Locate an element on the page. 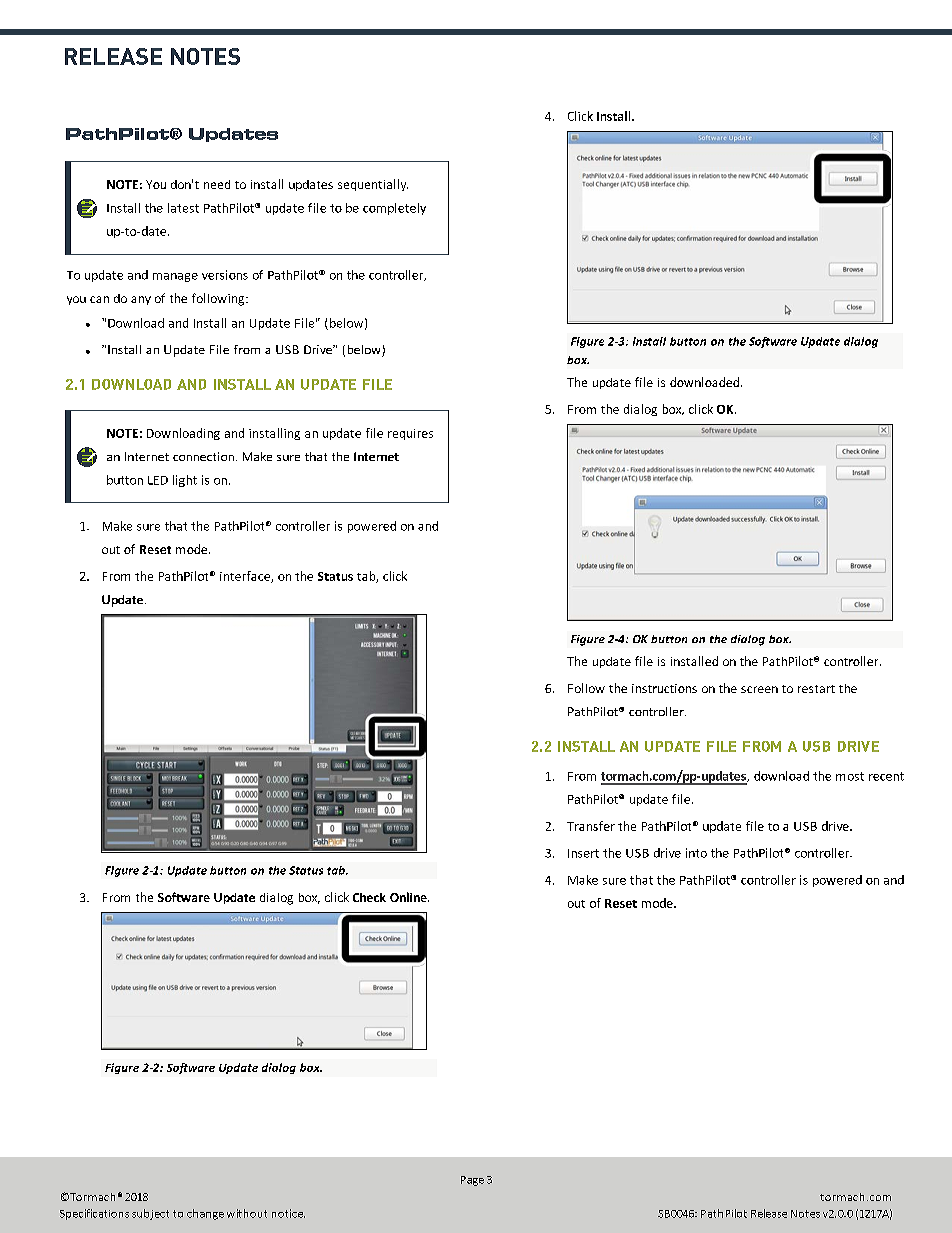 The width and height of the image is (952, 1233). completely is located at coordinates (394, 209).
